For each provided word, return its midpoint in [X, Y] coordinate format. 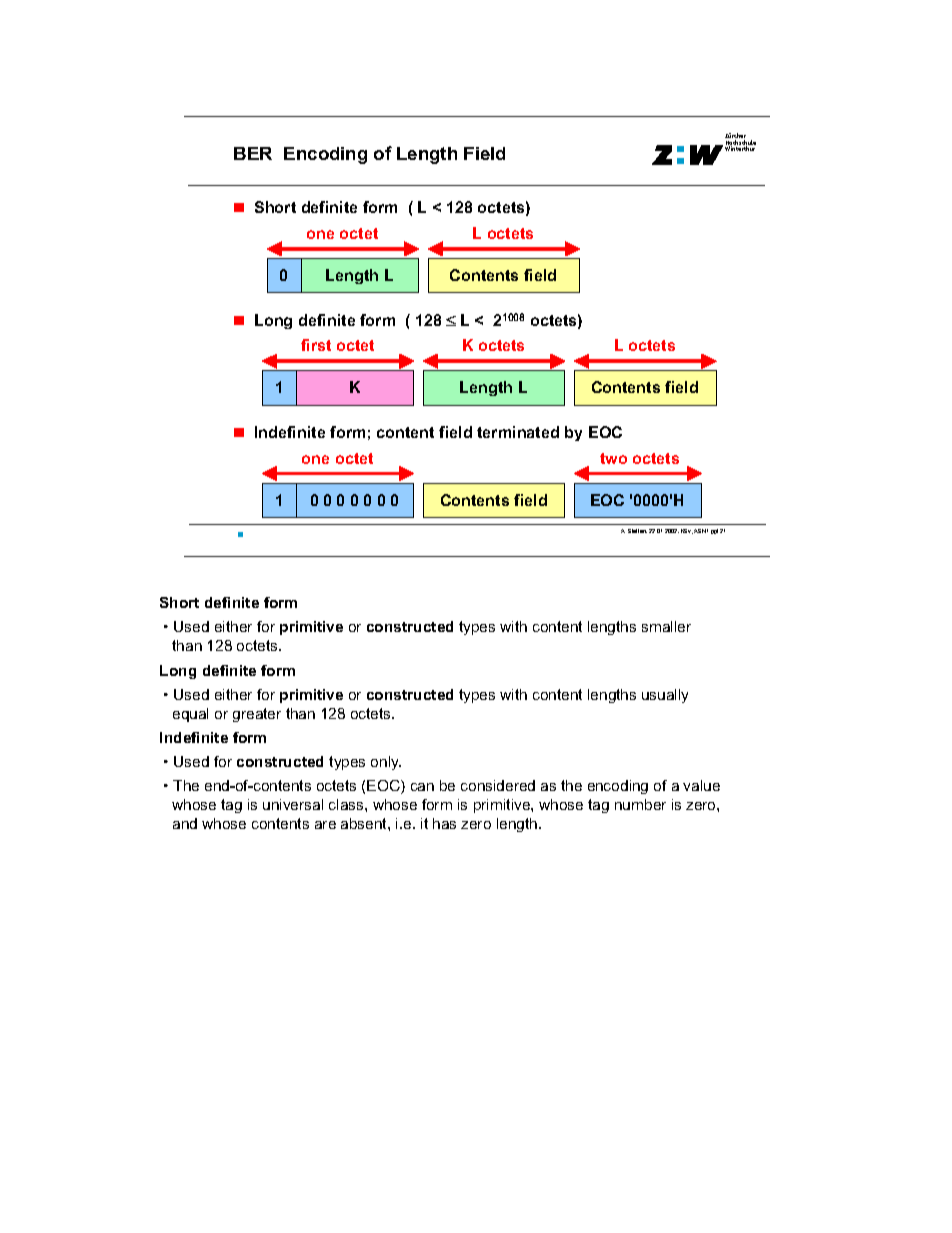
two [613, 458]
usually [665, 696]
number [640, 804]
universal [293, 804]
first [316, 345]
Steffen [637, 531]
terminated [518, 432]
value [701, 785]
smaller [666, 626]
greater [257, 715]
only [386, 763]
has [444, 823]
